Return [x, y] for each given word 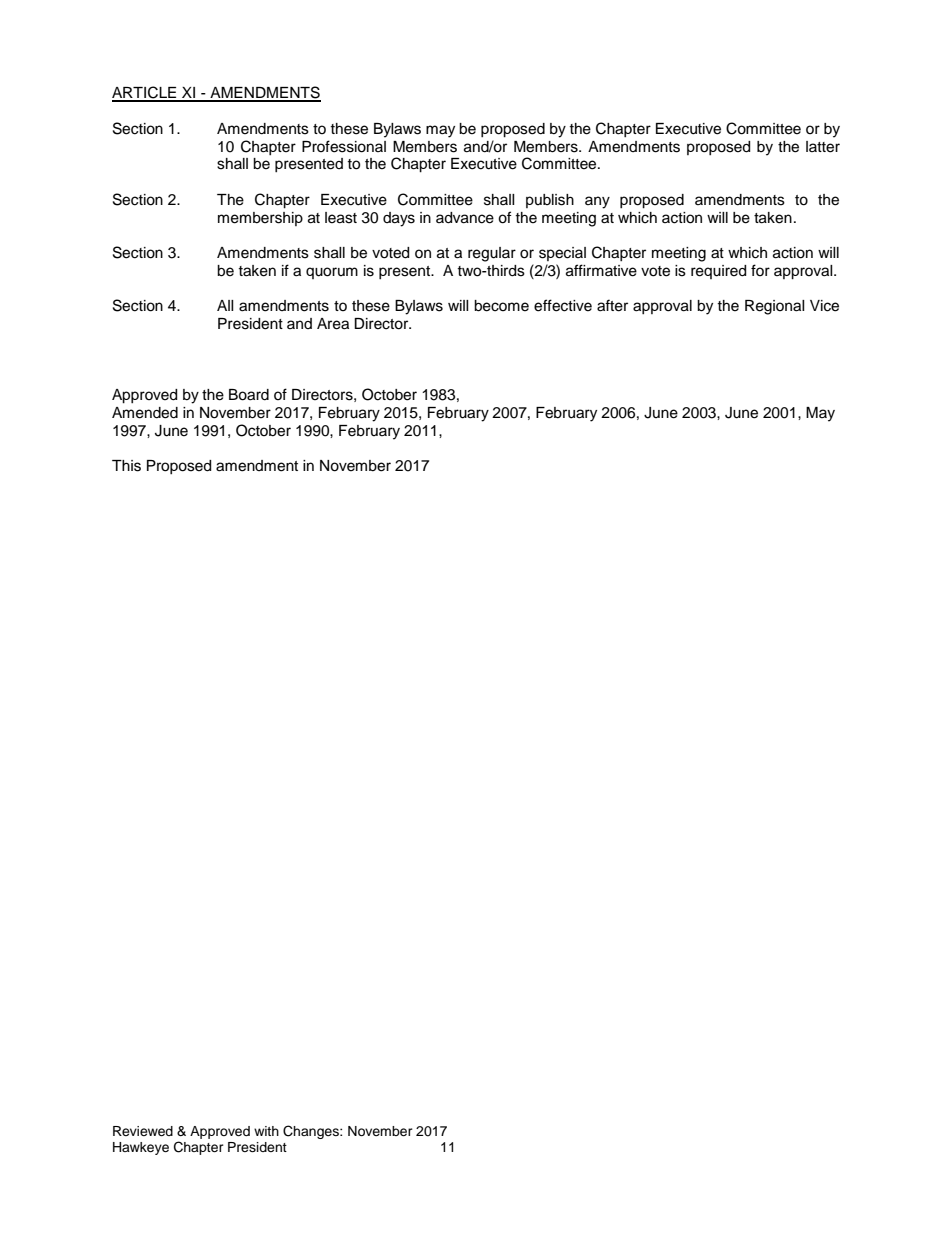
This [126, 466]
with [266, 1131]
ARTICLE [145, 93]
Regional [775, 307]
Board [249, 395]
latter [823, 147]
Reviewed [143, 1131]
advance [465, 218]
